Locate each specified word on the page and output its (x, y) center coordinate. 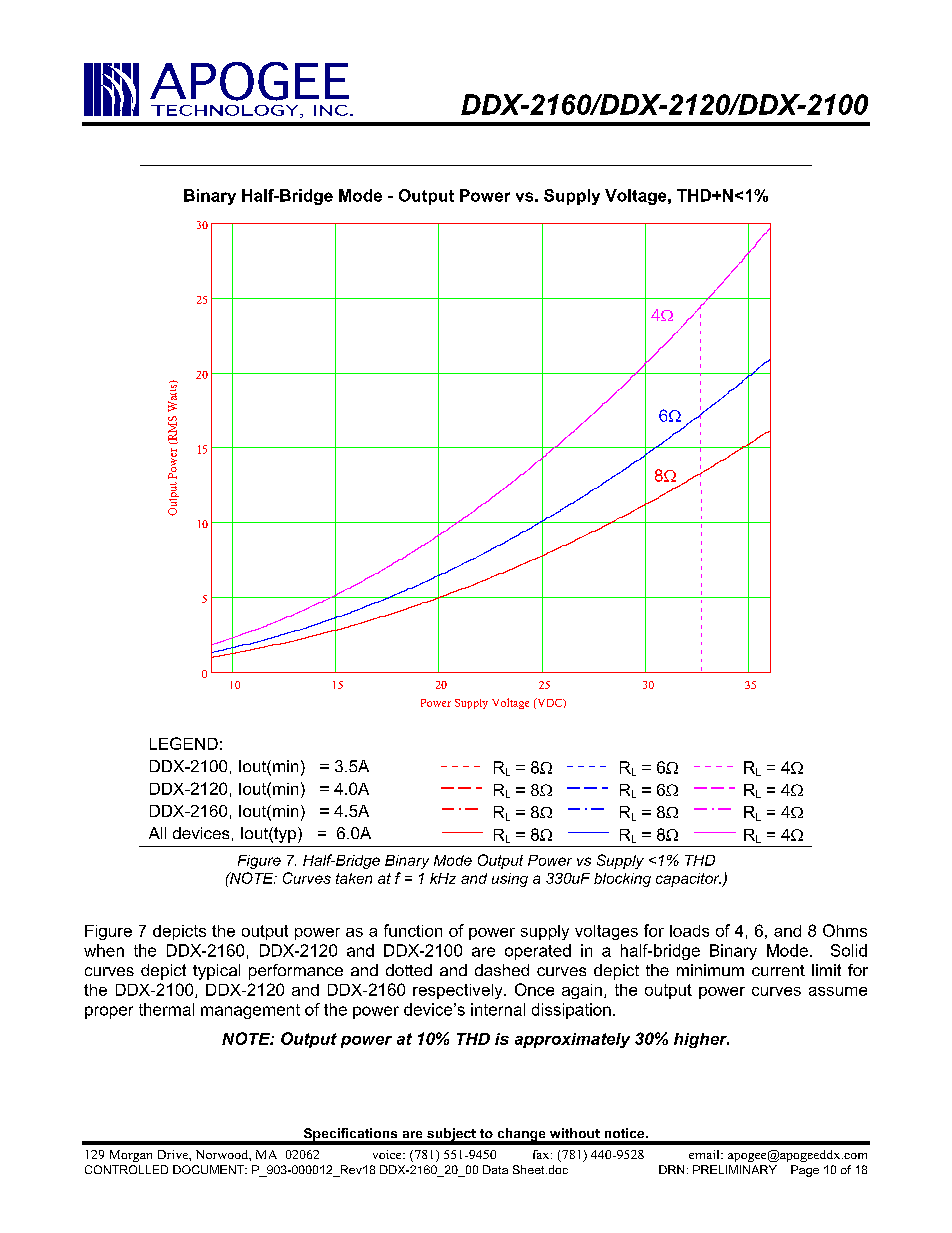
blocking (622, 880)
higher (701, 1040)
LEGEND (184, 743)
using (510, 880)
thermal (166, 1009)
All (157, 833)
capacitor (688, 880)
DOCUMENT (210, 1169)
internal (498, 1009)
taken (354, 878)
